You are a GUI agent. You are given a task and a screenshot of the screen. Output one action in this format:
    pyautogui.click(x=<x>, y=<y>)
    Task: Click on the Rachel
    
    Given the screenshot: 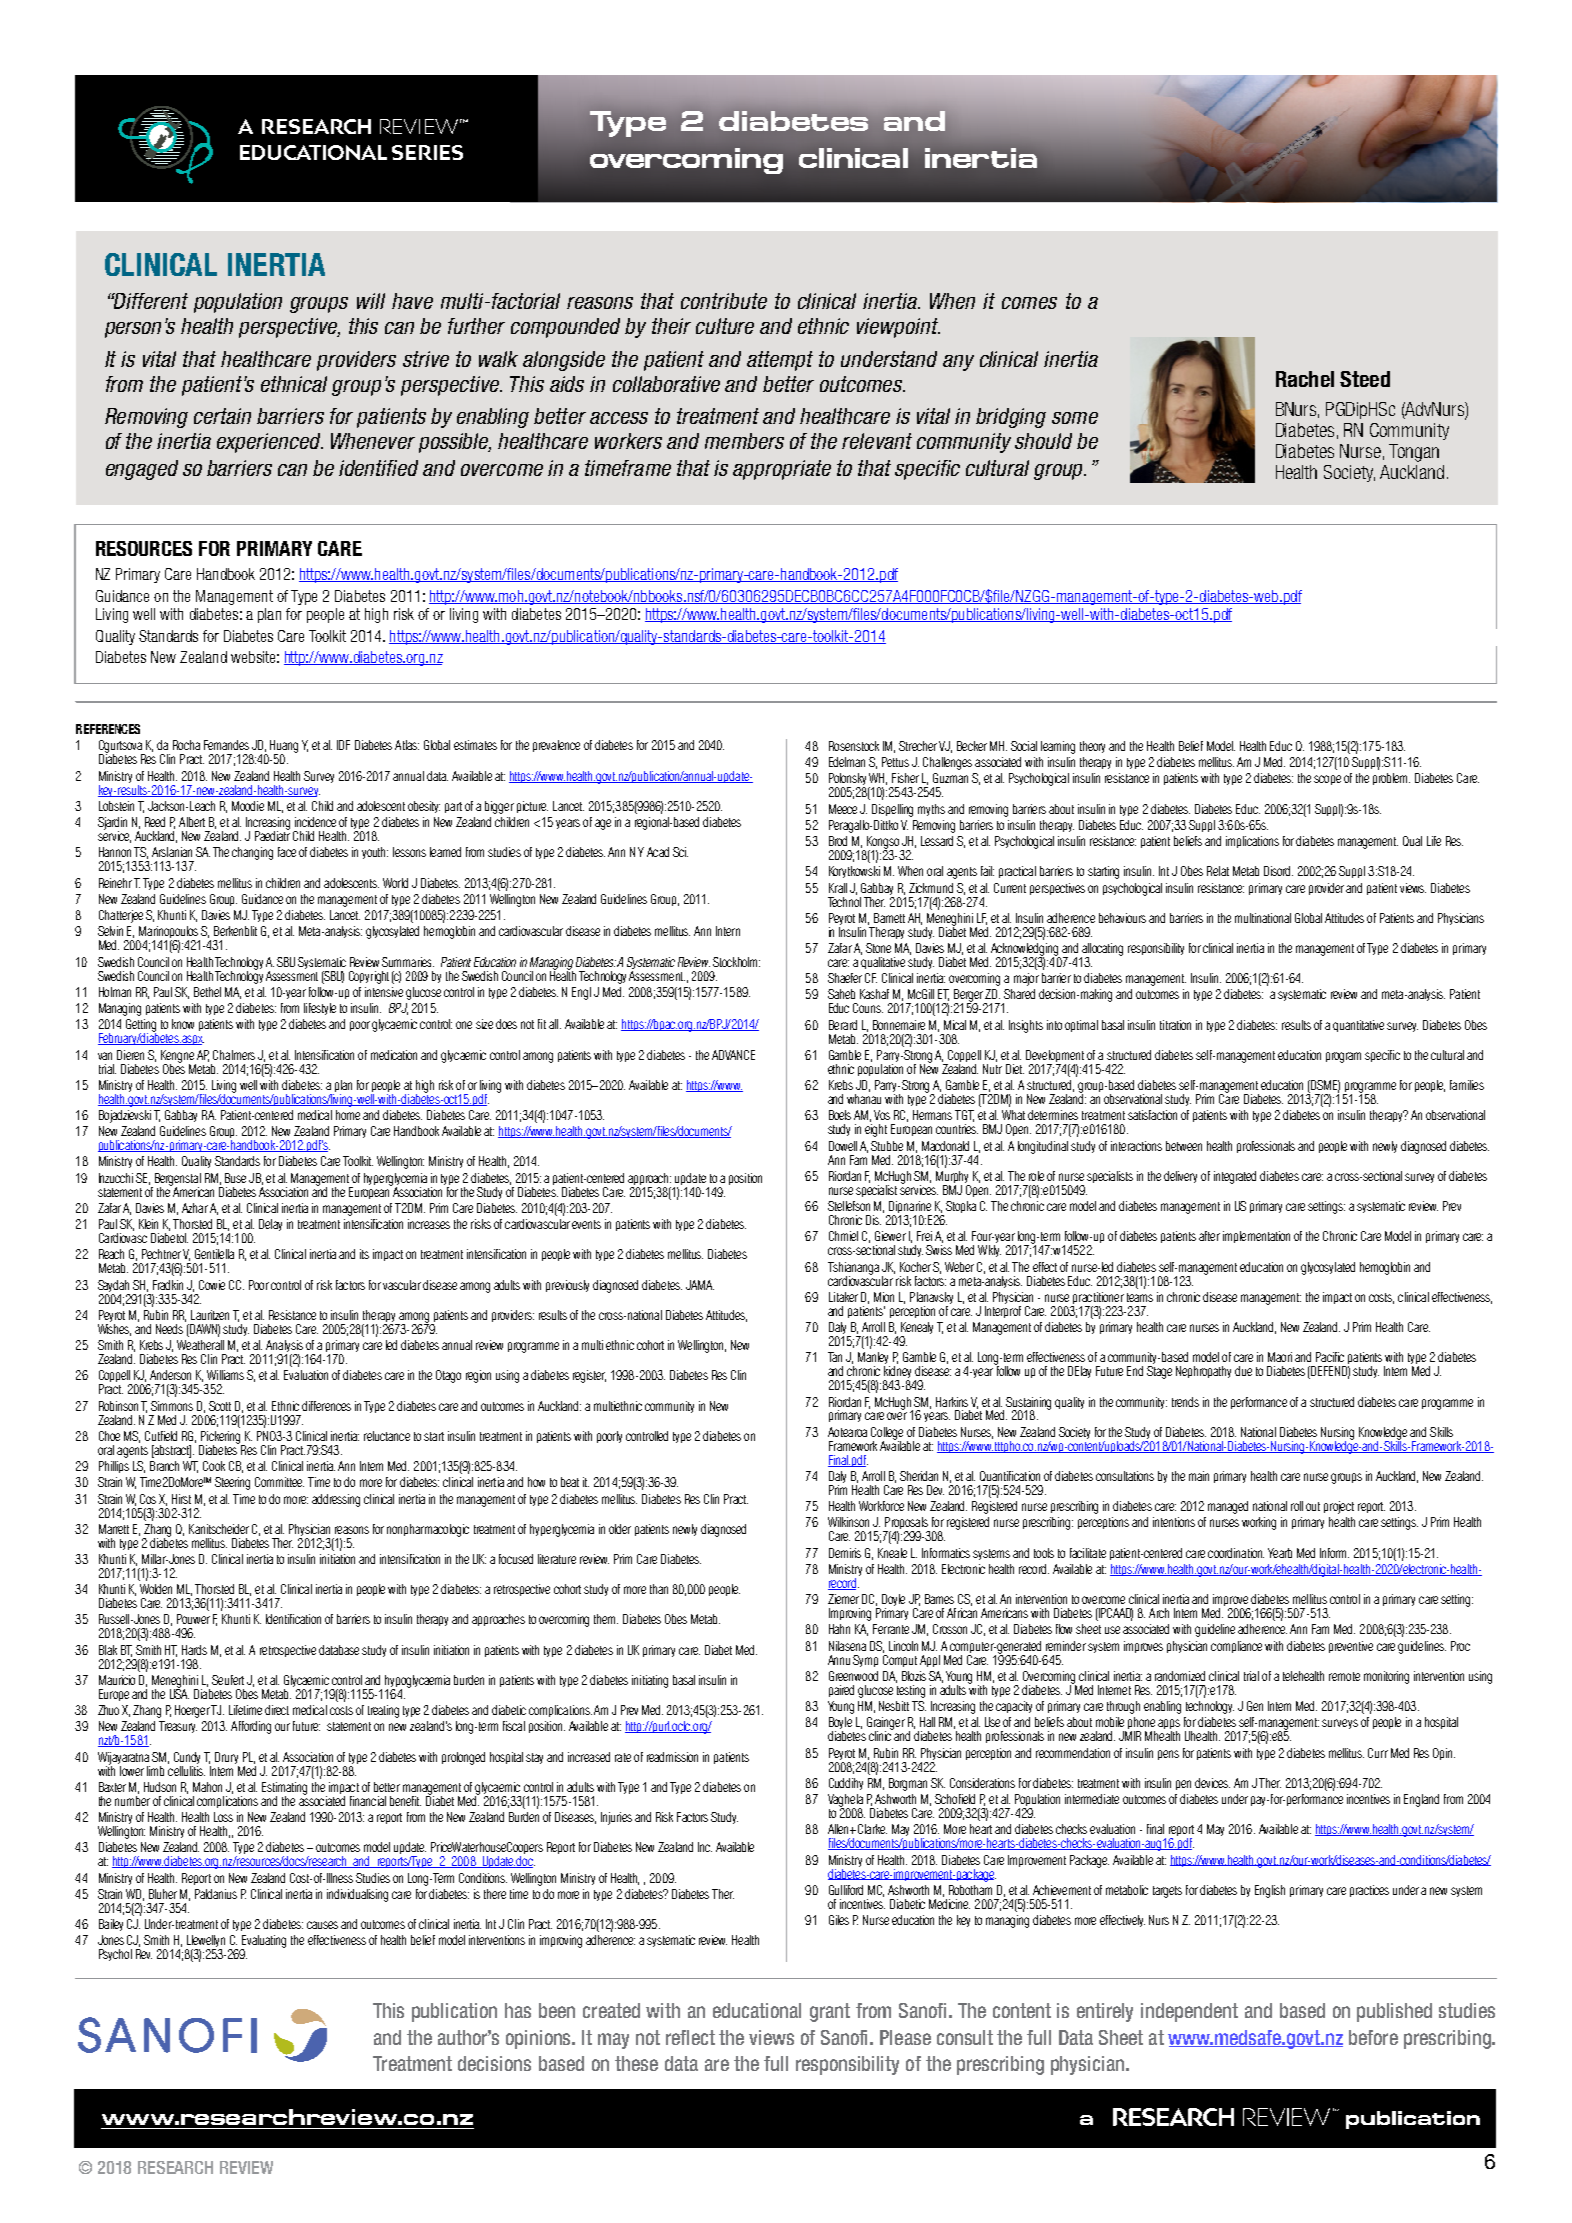 What is the action you would take?
    pyautogui.click(x=1305, y=379)
